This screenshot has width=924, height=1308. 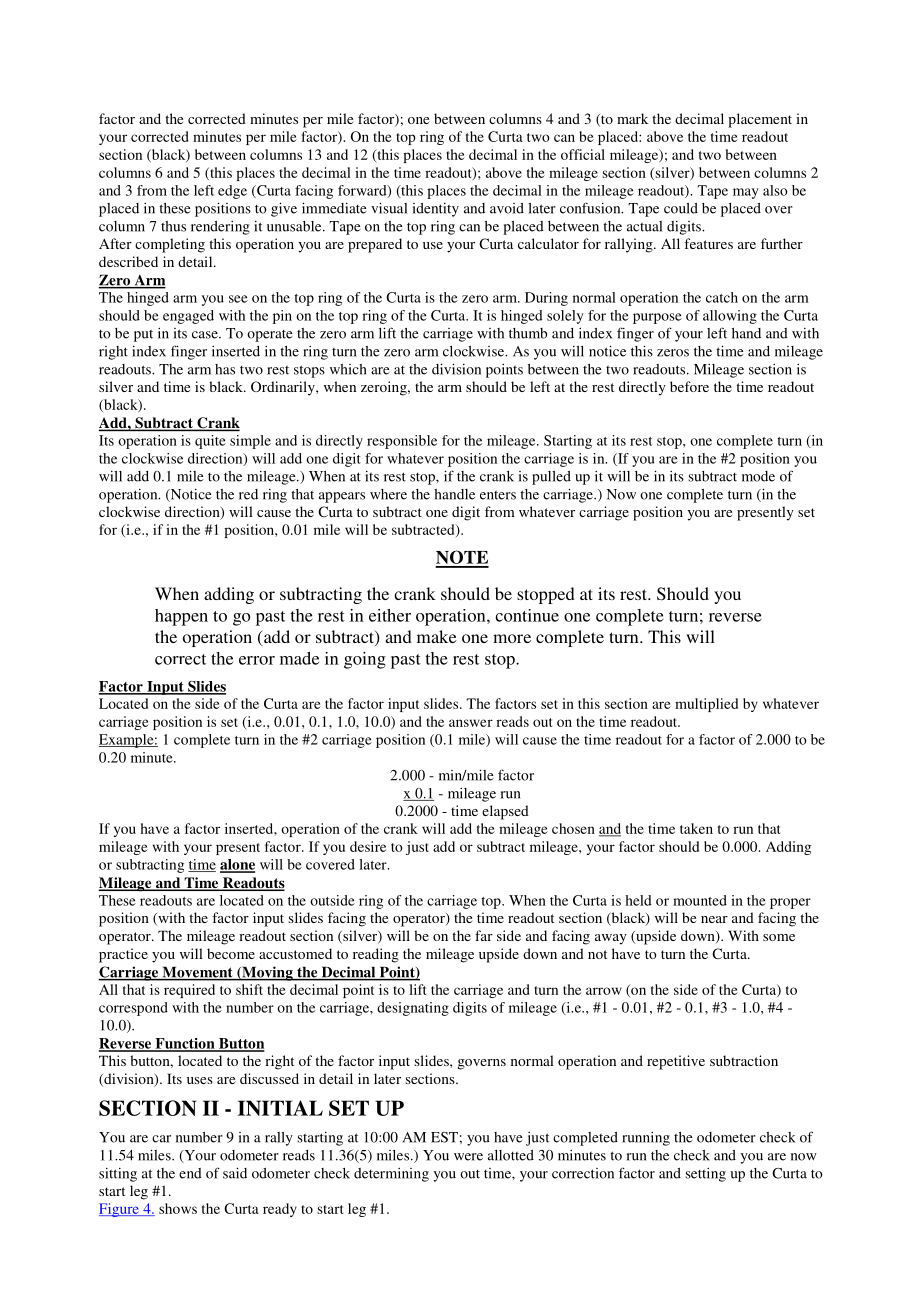 What do you see at coordinates (471, 723) in the screenshot?
I see `answer` at bounding box center [471, 723].
